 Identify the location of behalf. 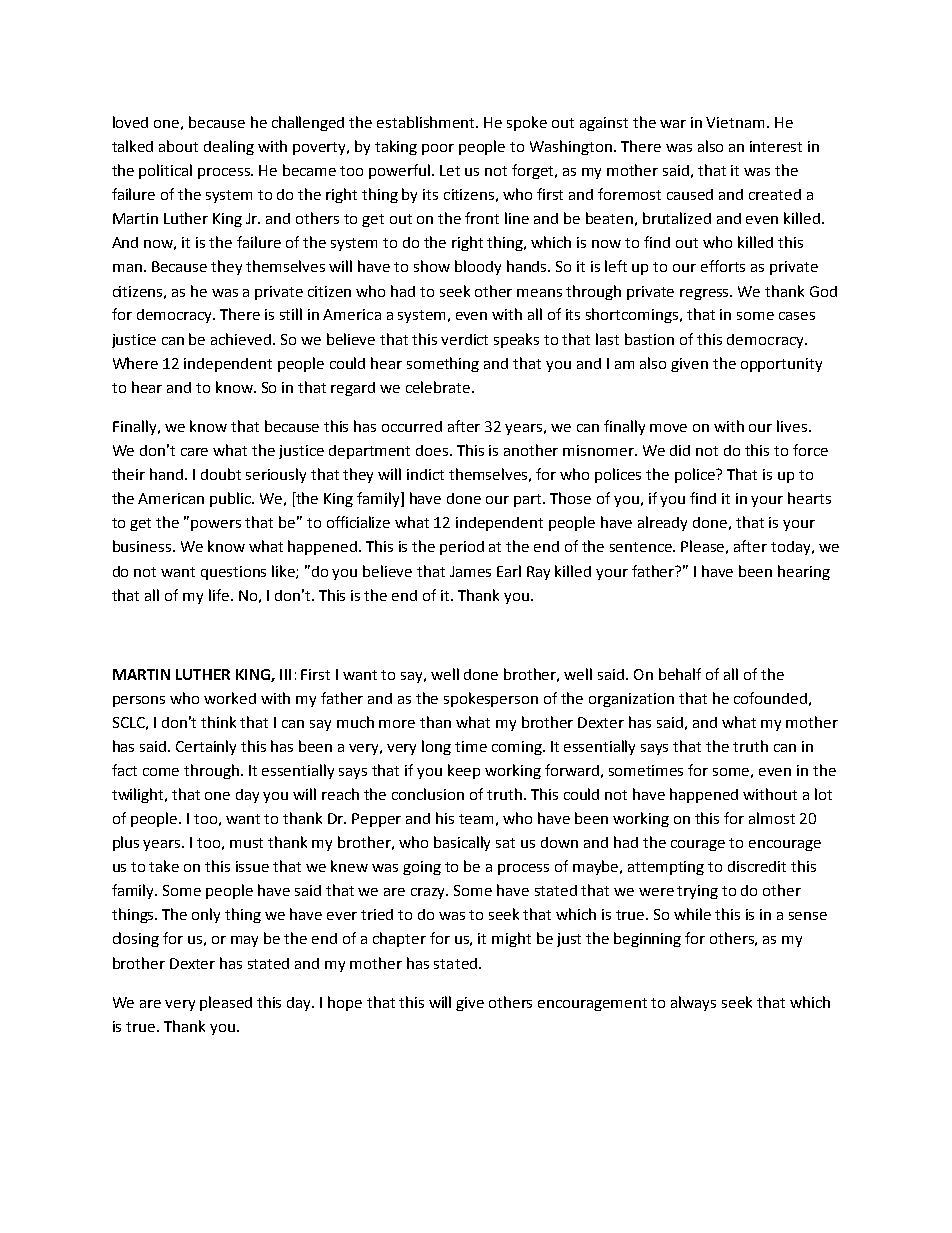
(680, 674).
